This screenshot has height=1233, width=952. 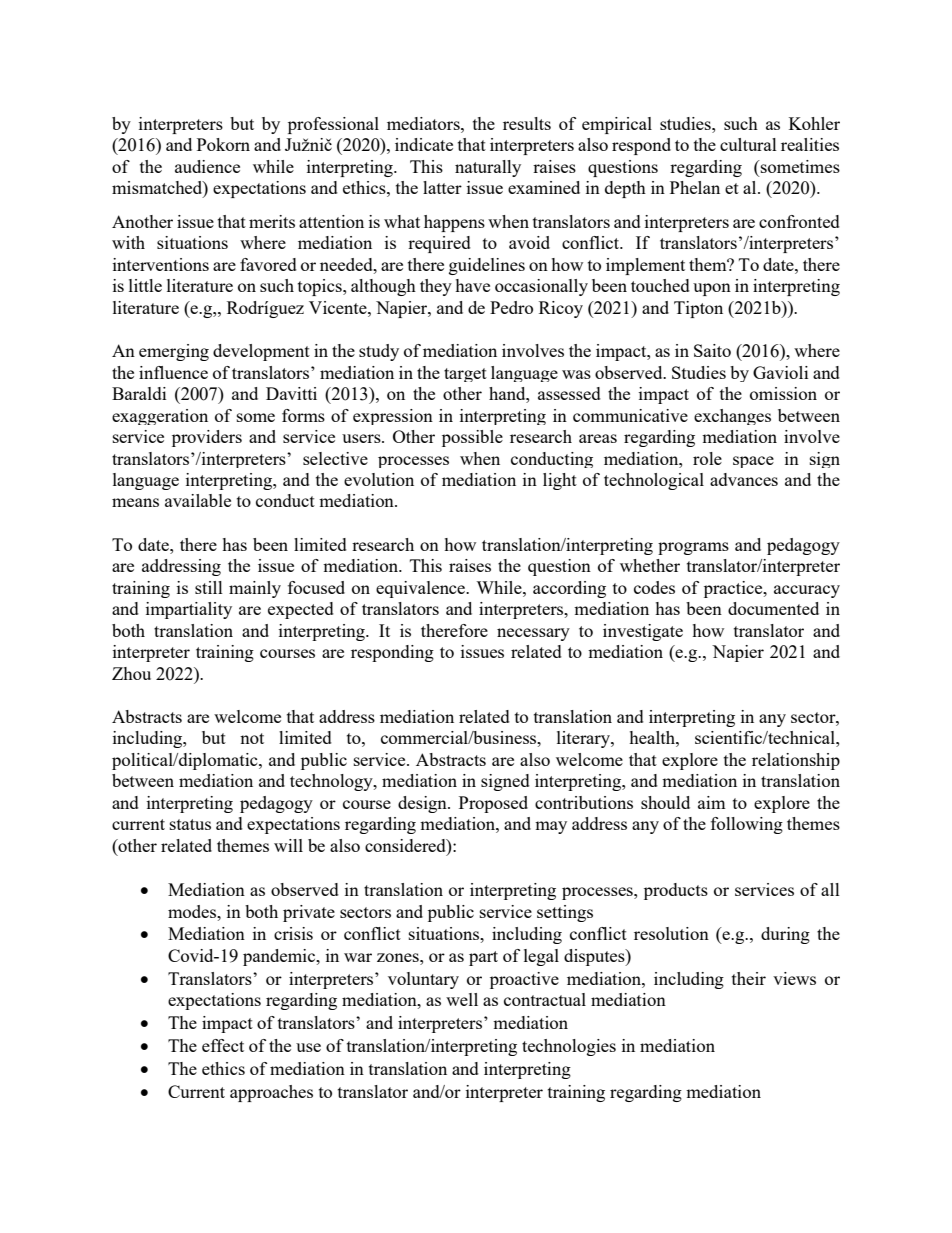 What do you see at coordinates (712, 350) in the screenshot?
I see `Saito` at bounding box center [712, 350].
